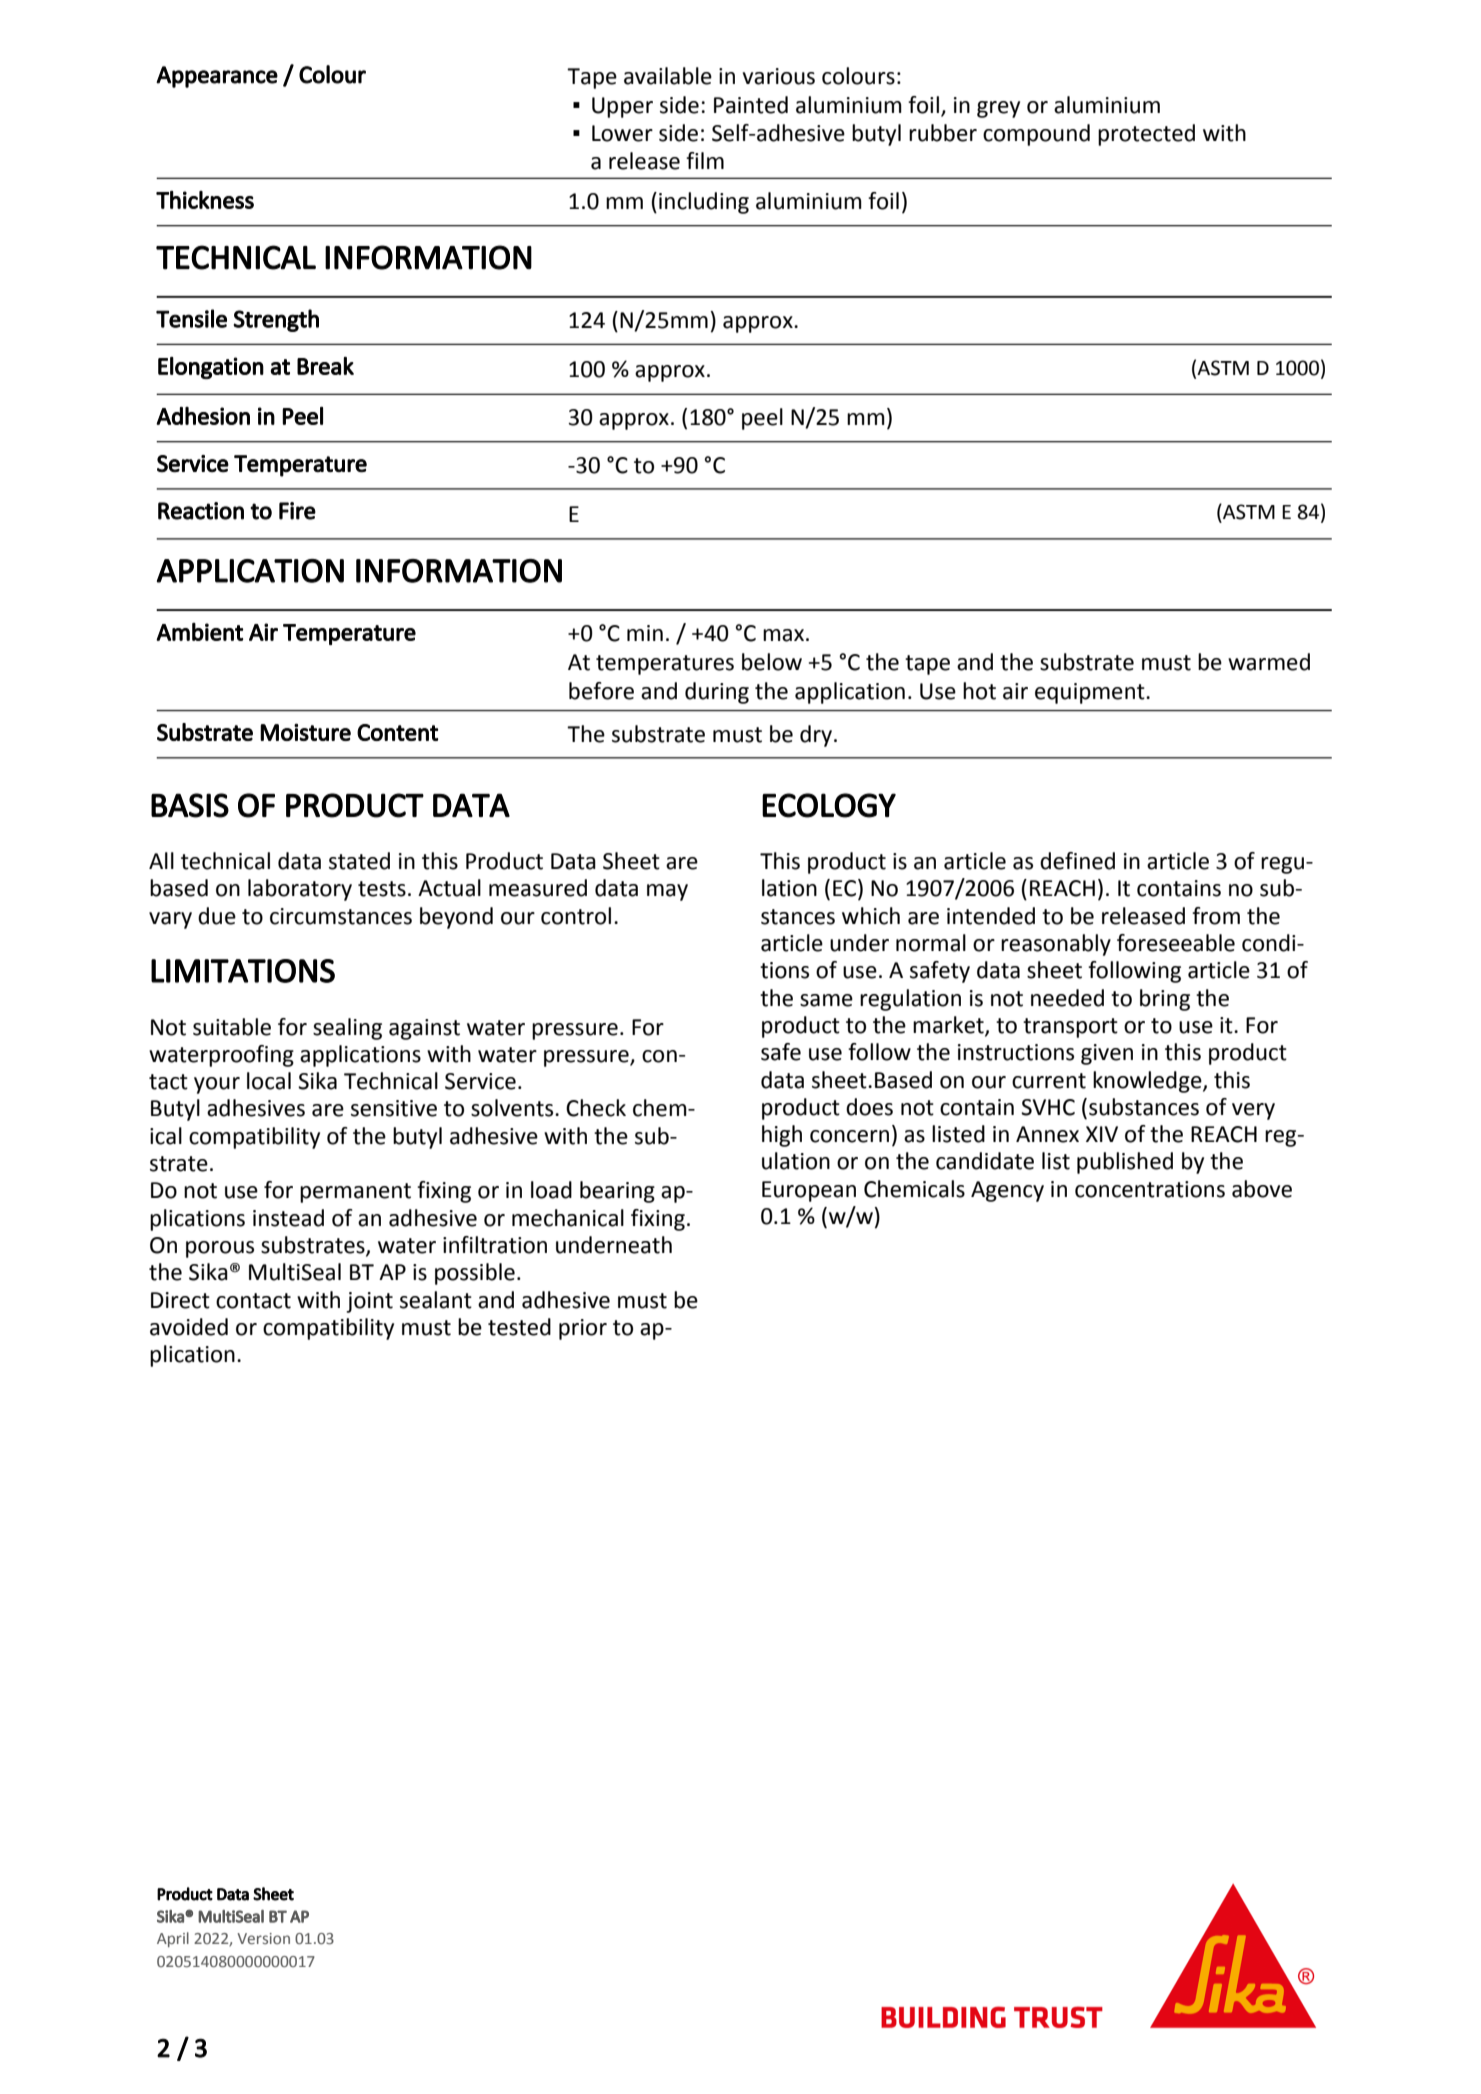 The width and height of the screenshot is (1481, 2094). What do you see at coordinates (583, 1329) in the screenshot?
I see `prior` at bounding box center [583, 1329].
